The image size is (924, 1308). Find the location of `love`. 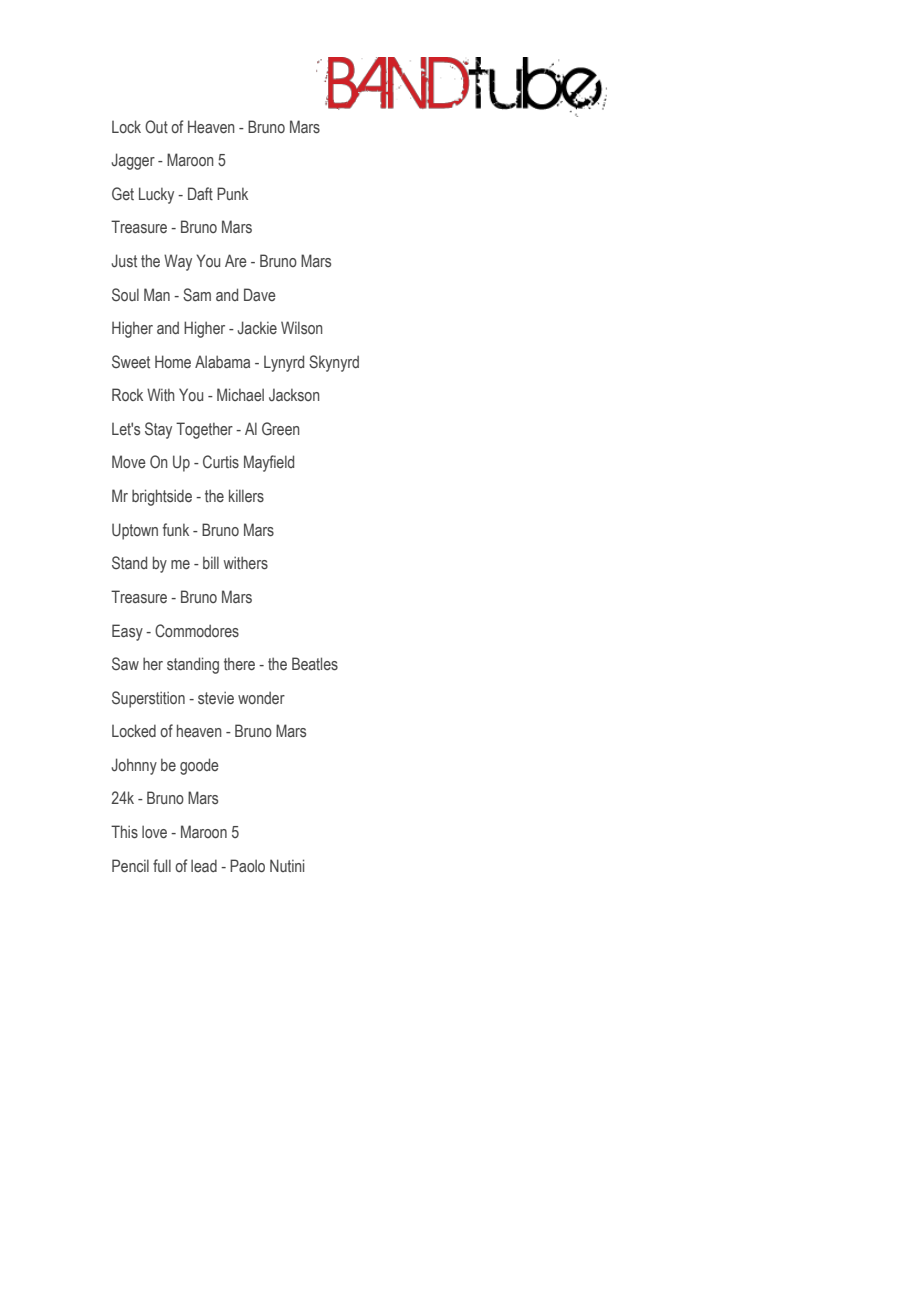

love is located at coordinates (154, 831).
